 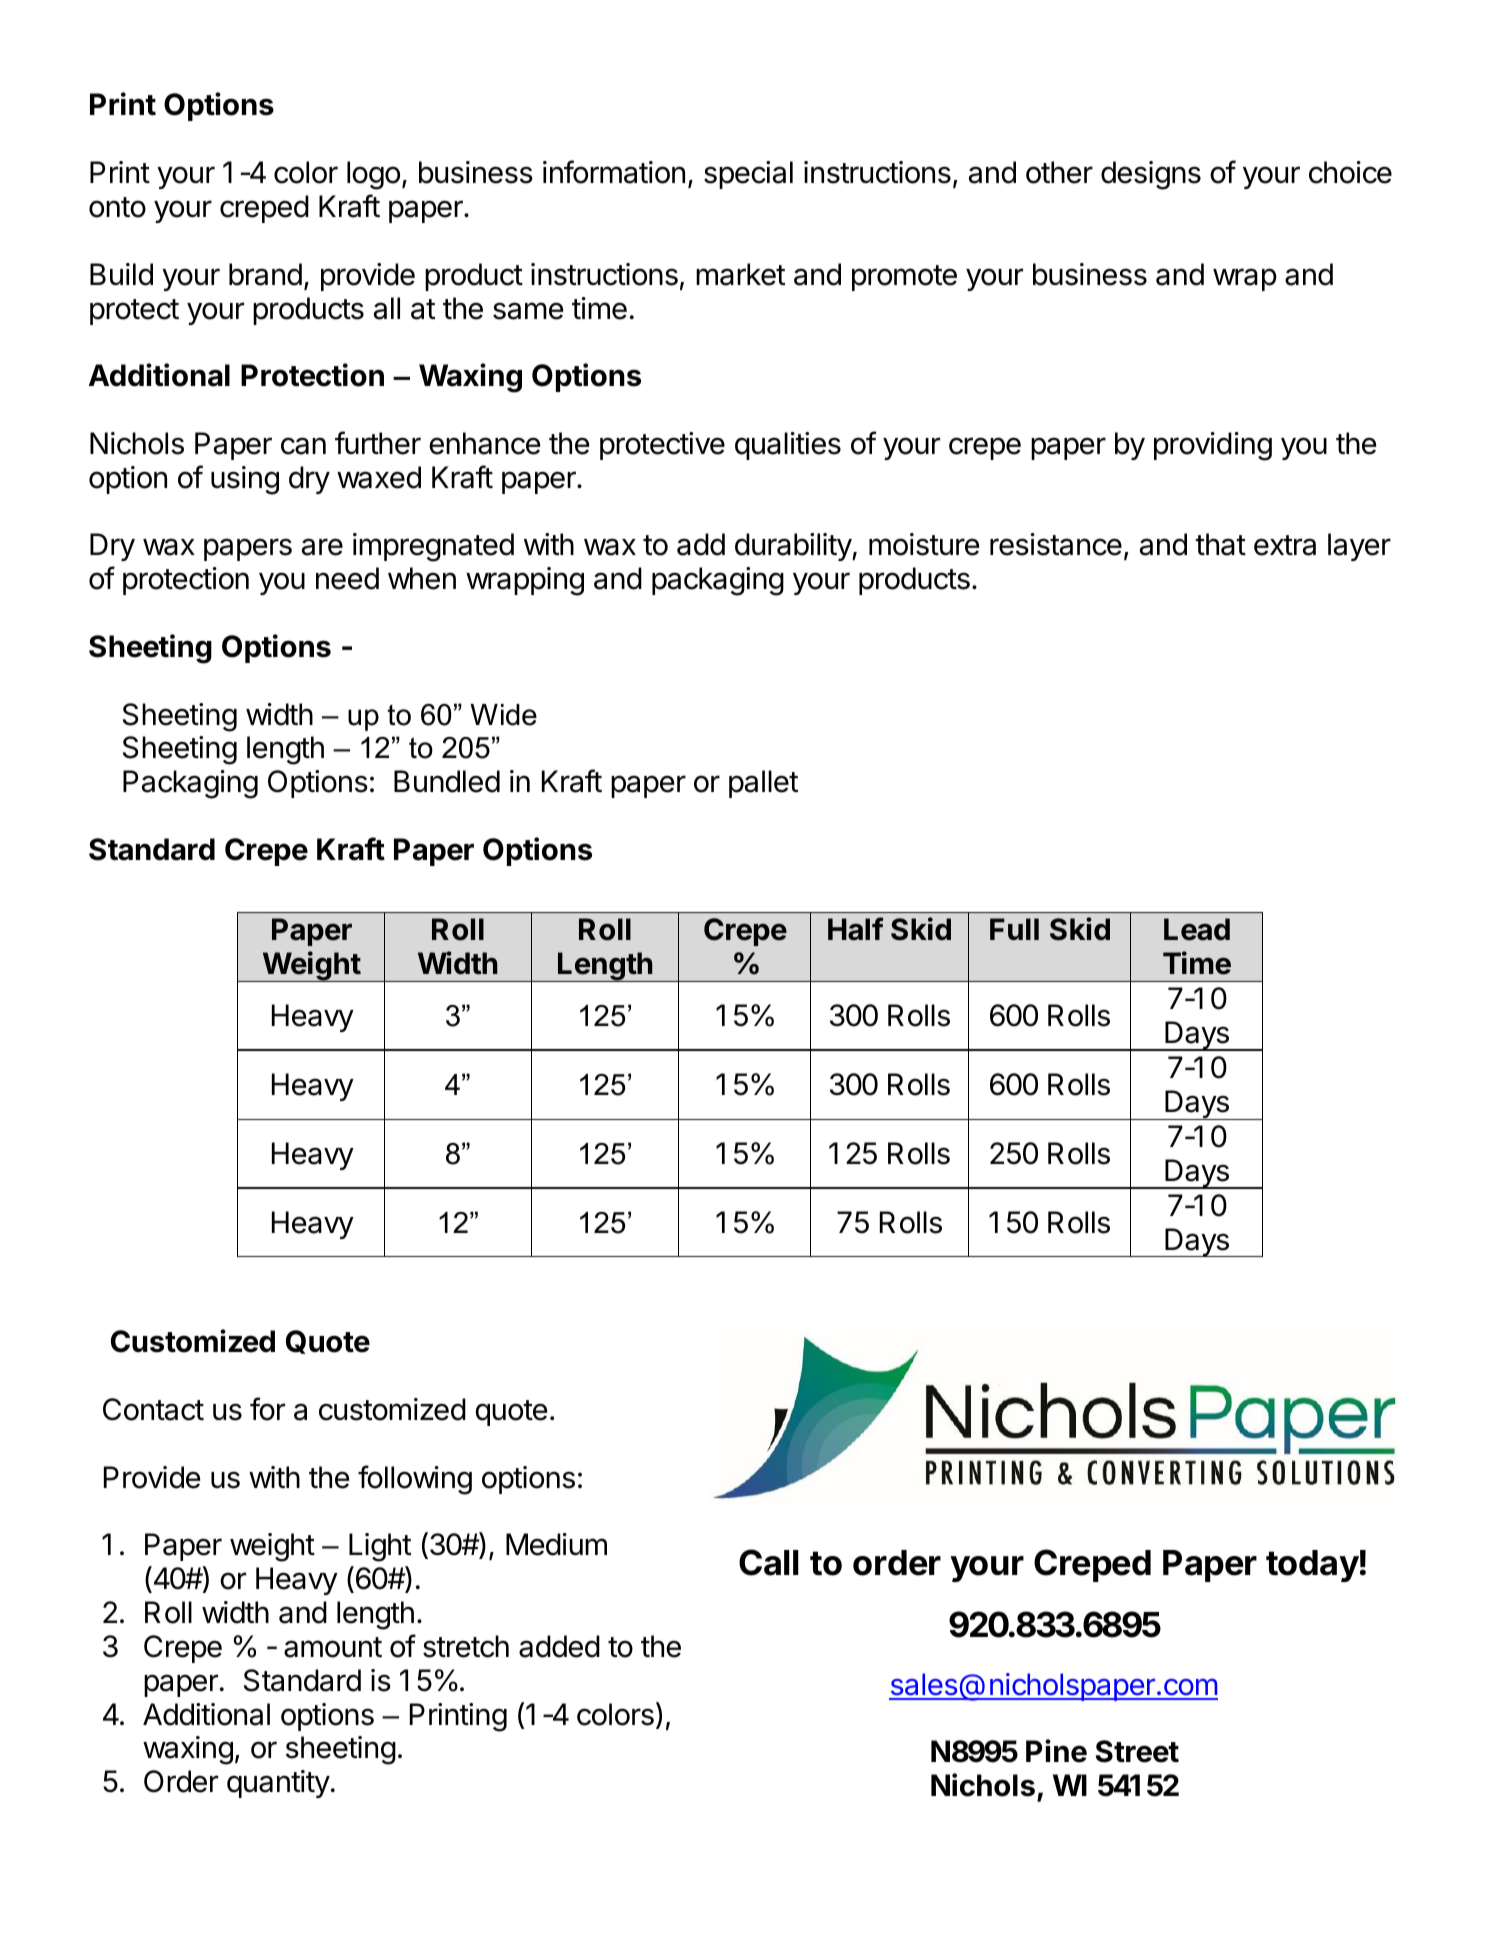 What do you see at coordinates (794, 547) in the image?
I see `durability` at bounding box center [794, 547].
